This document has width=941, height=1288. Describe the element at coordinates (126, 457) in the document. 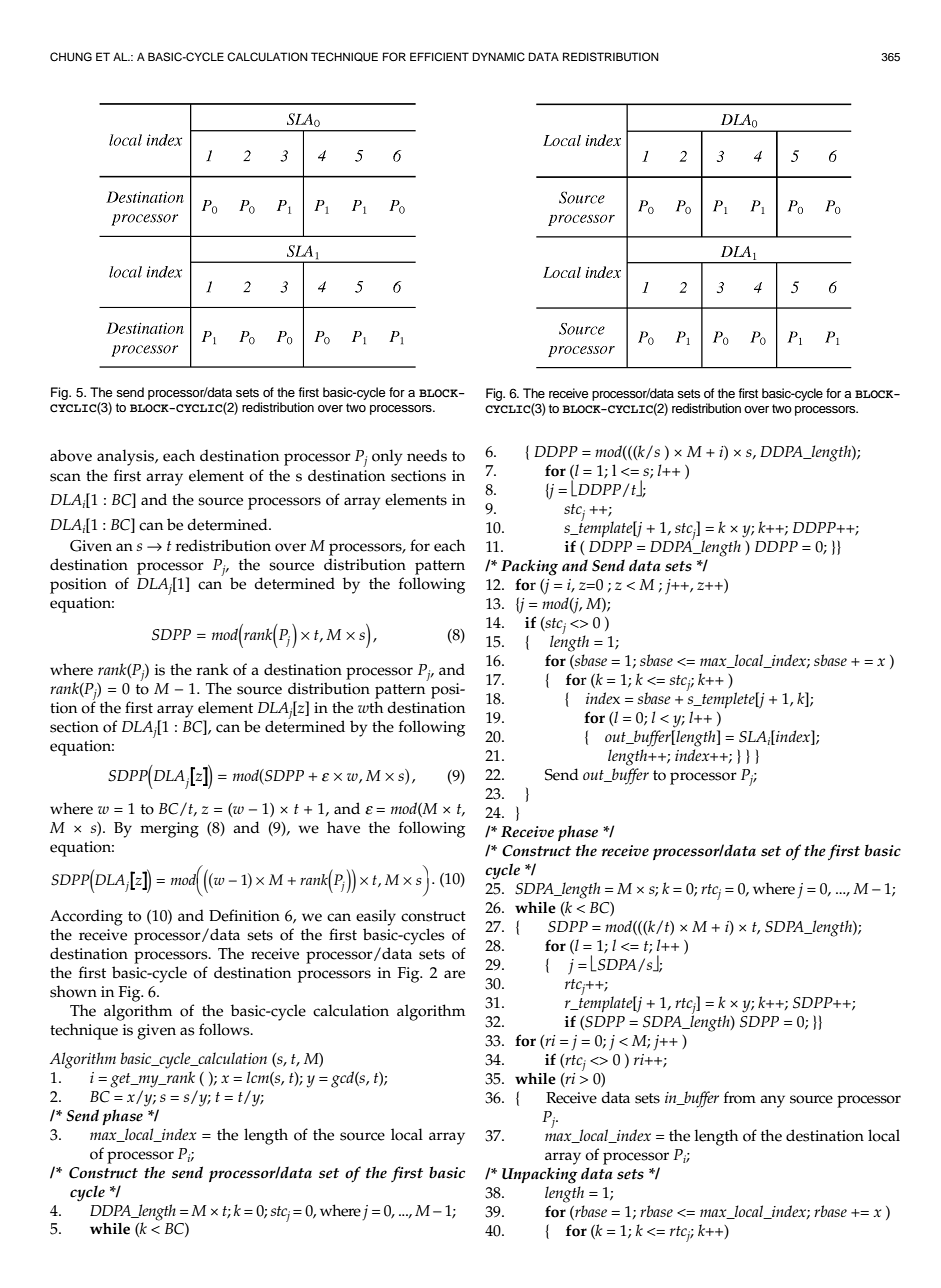

I see `analysis` at that location.
